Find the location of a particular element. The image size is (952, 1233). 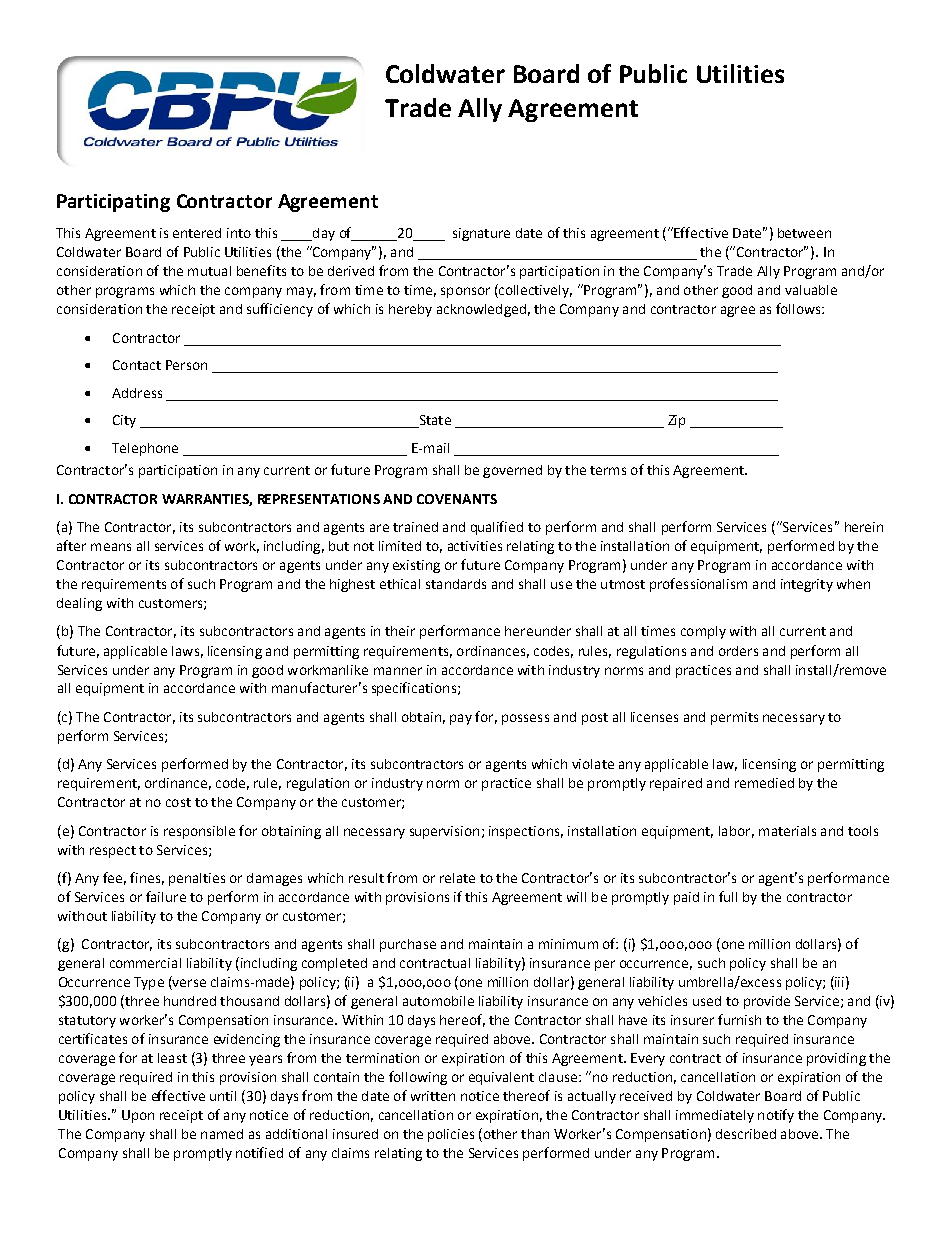

entered is located at coordinates (197, 233).
